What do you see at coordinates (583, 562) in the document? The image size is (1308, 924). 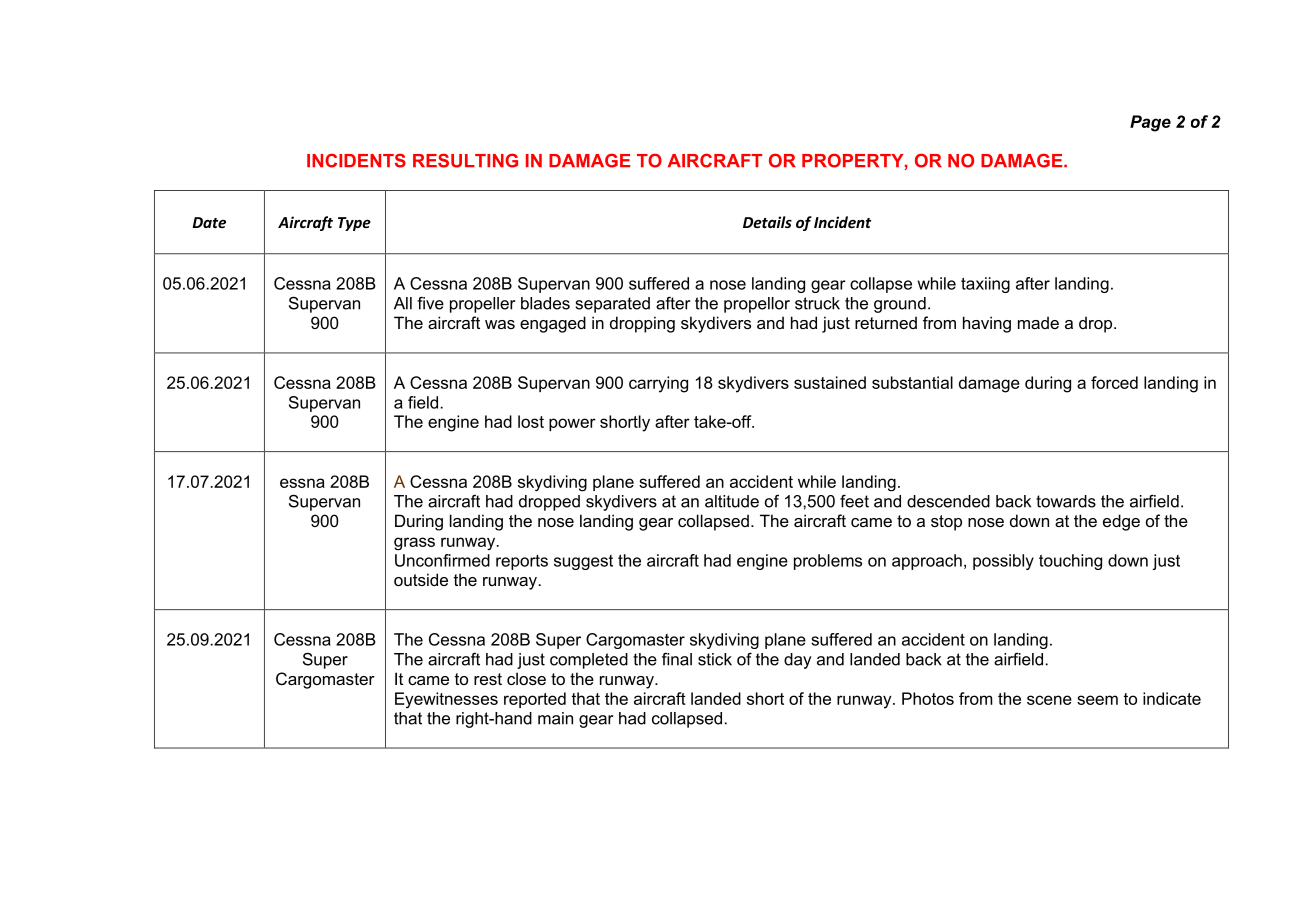 I see `suggest` at bounding box center [583, 562].
